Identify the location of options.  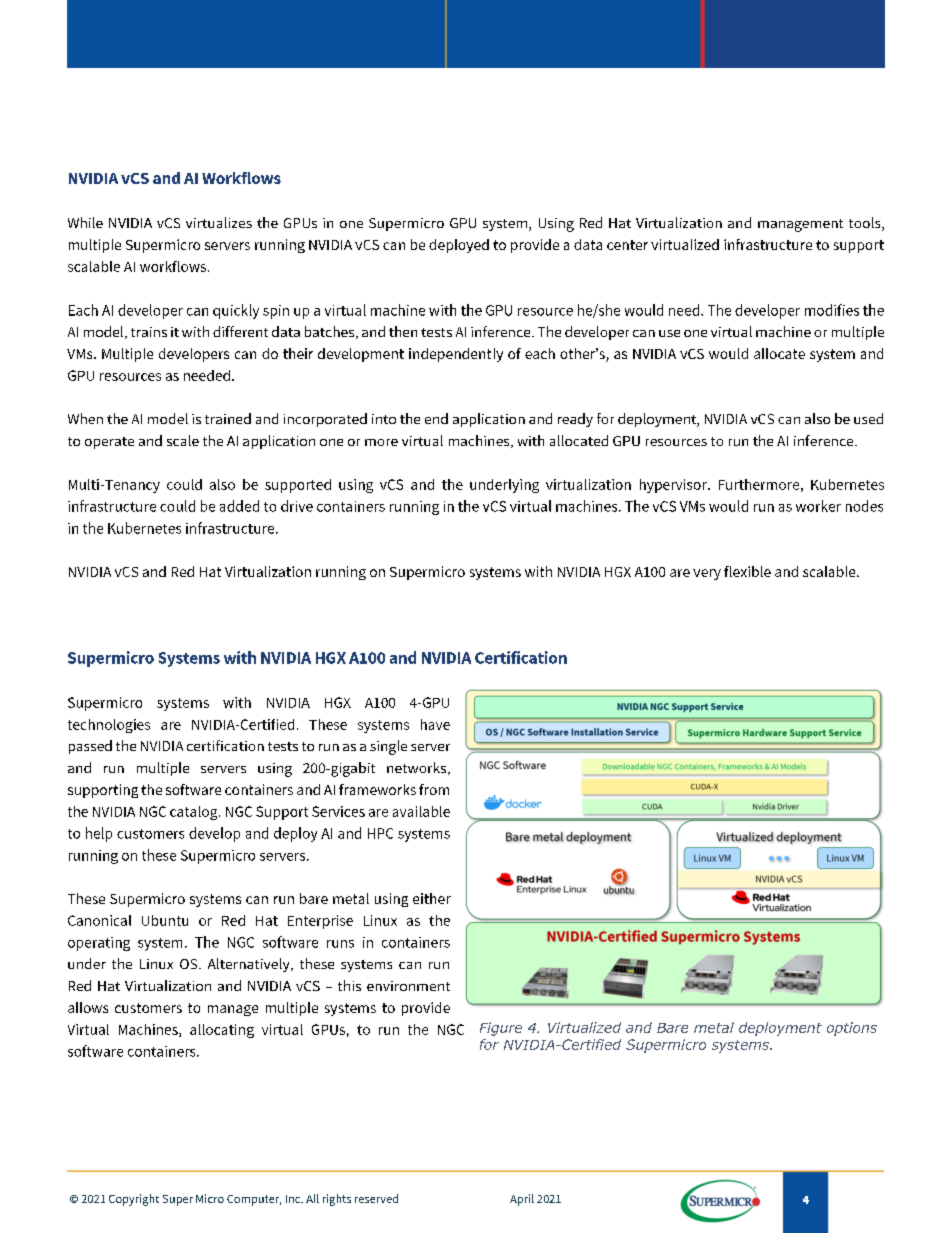
(852, 1029).
